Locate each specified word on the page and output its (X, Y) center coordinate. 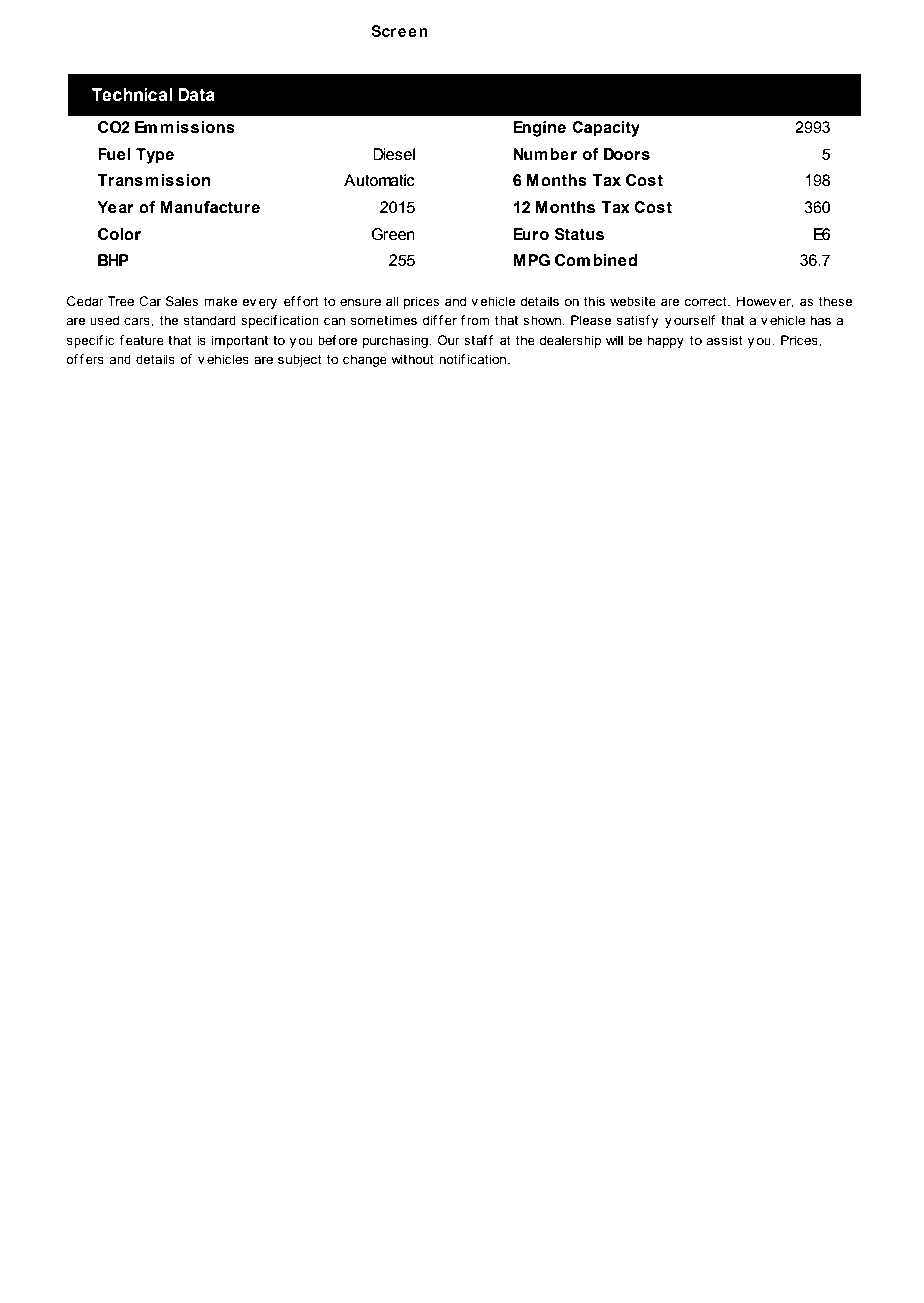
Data (196, 95)
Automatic (379, 180)
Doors (627, 154)
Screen (399, 31)
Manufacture (210, 207)
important (240, 341)
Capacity (606, 129)
